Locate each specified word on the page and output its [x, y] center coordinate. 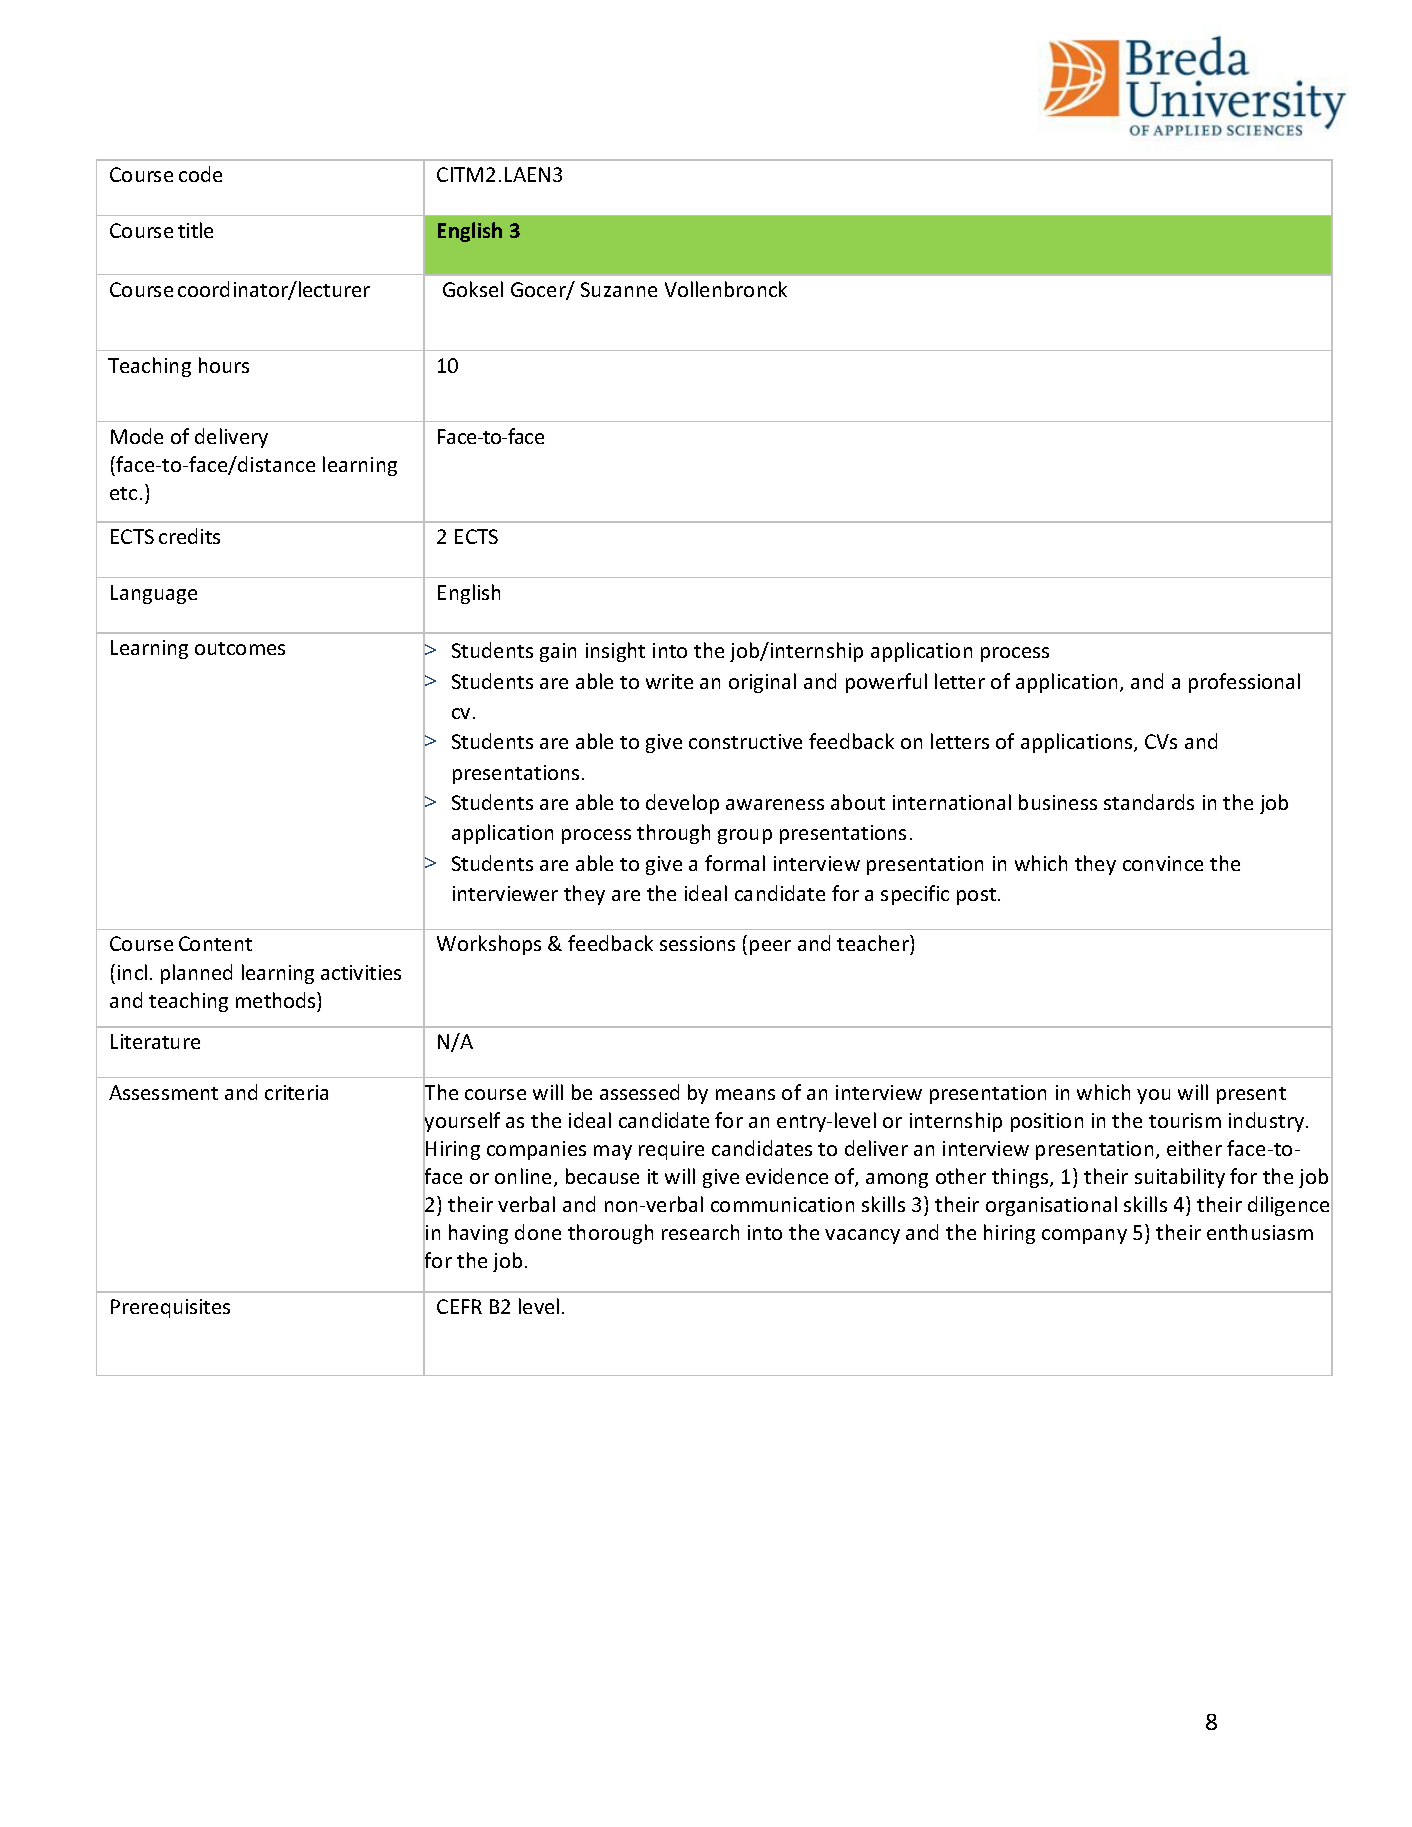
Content [215, 943]
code [200, 174]
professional [1244, 683]
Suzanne [619, 289]
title [195, 230]
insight [615, 652]
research [700, 1232]
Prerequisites [170, 1308]
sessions [697, 943]
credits [189, 536]
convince [1163, 863]
